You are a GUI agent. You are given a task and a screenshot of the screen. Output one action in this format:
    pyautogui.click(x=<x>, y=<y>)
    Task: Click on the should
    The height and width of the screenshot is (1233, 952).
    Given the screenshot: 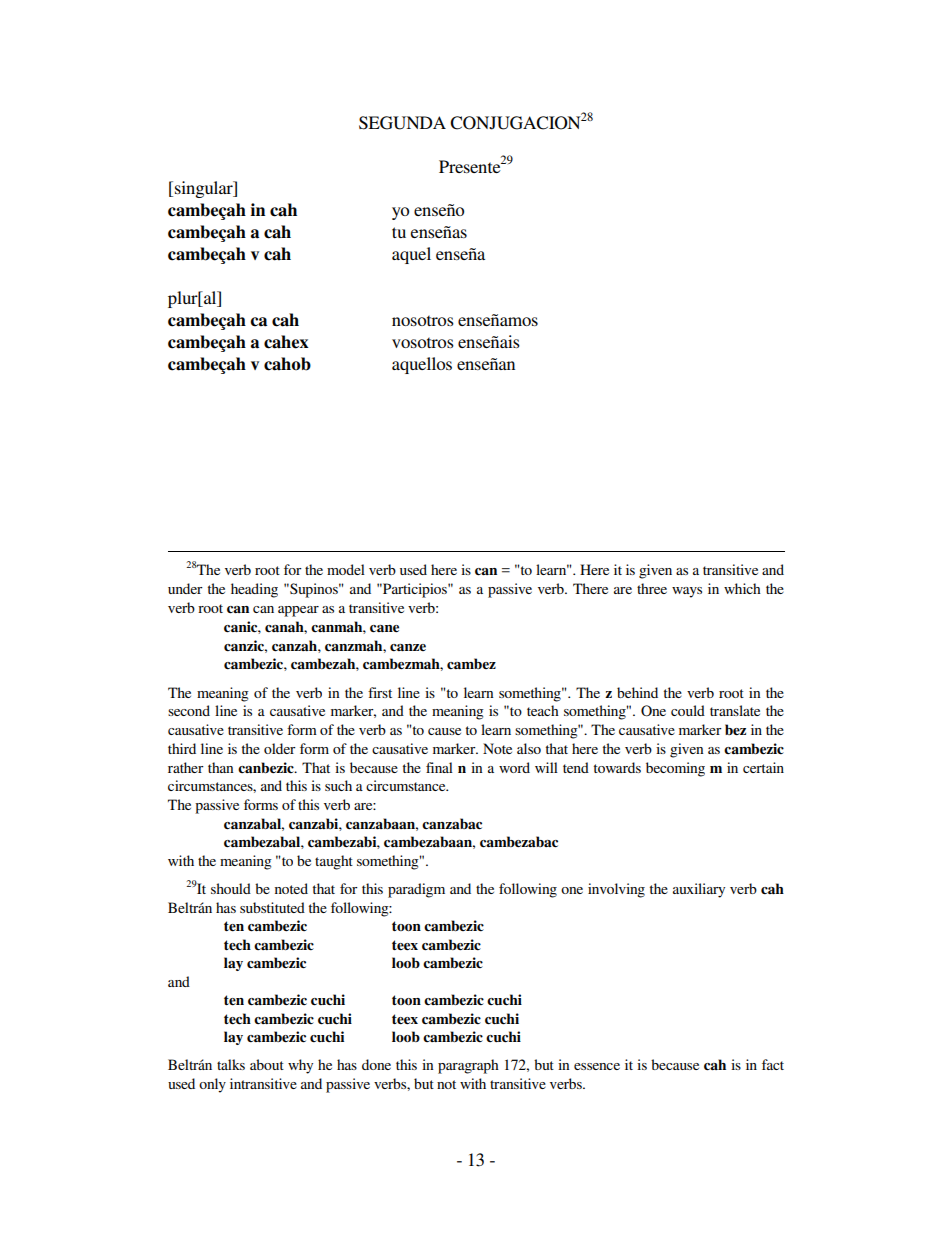 What is the action you would take?
    pyautogui.click(x=231, y=888)
